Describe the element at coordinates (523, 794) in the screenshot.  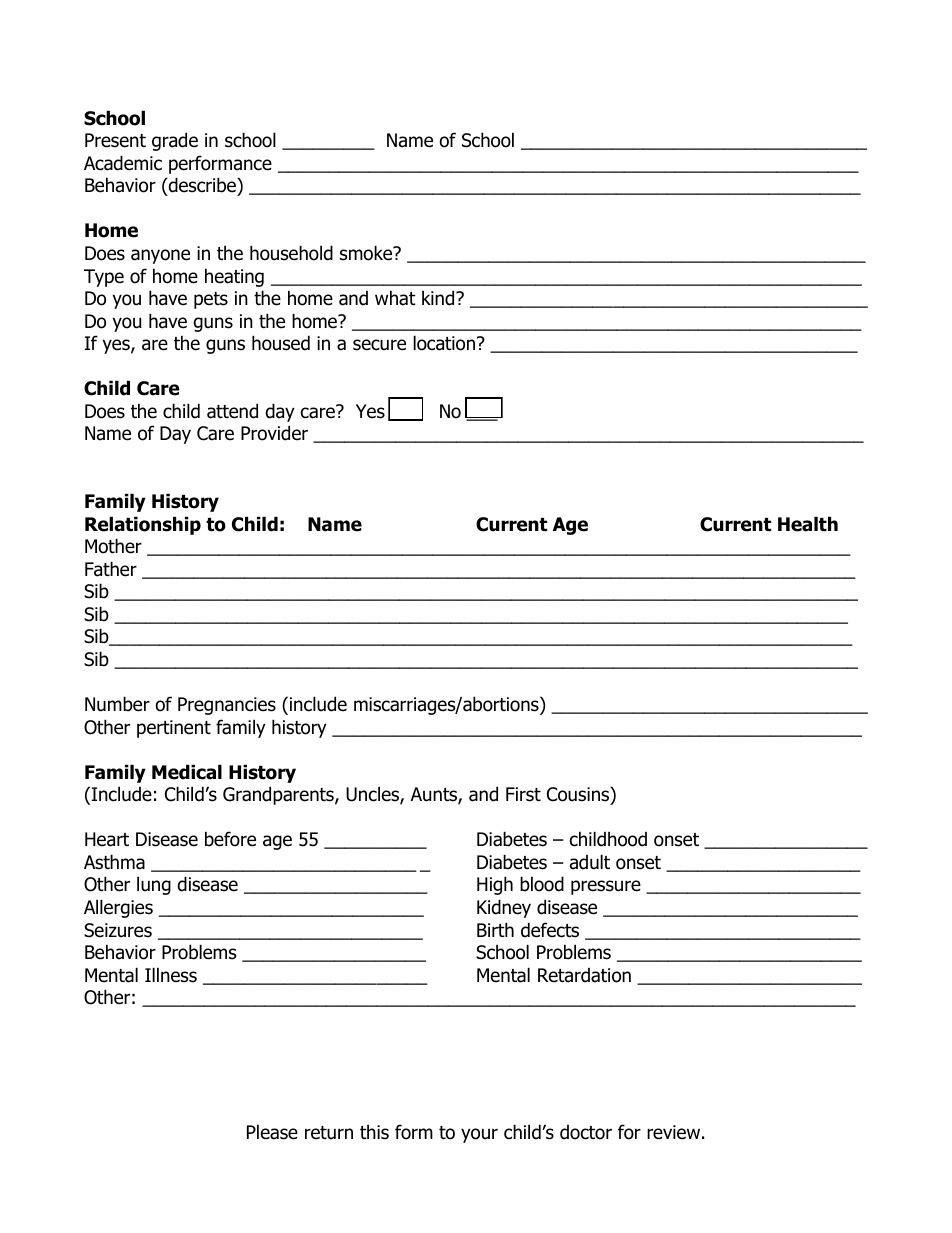
I see `First` at that location.
